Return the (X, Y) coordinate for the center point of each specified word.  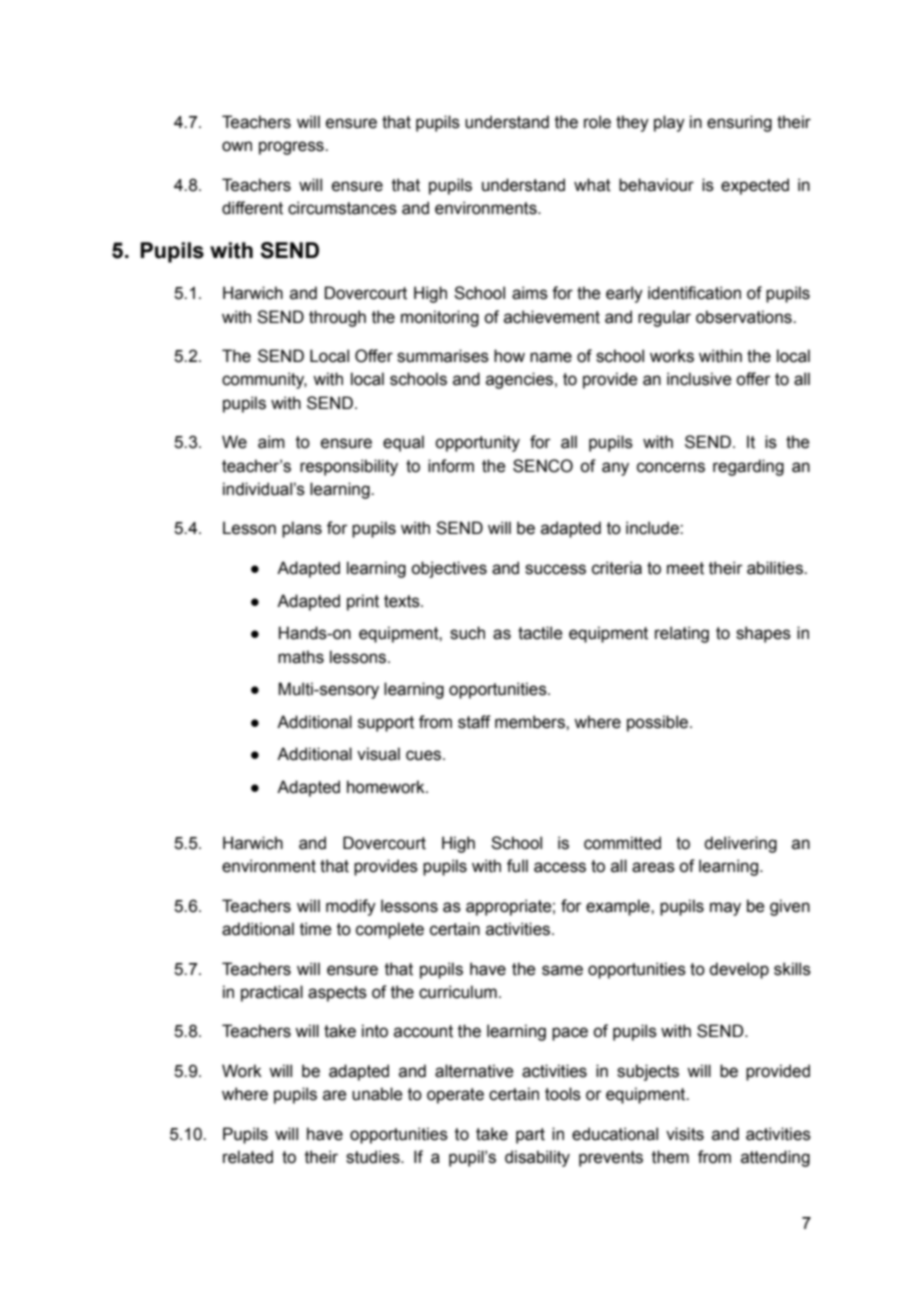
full (517, 866)
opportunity (477, 443)
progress (292, 148)
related (248, 1157)
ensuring (739, 123)
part (530, 1136)
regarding (748, 467)
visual (378, 754)
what (592, 185)
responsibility (349, 467)
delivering (740, 844)
